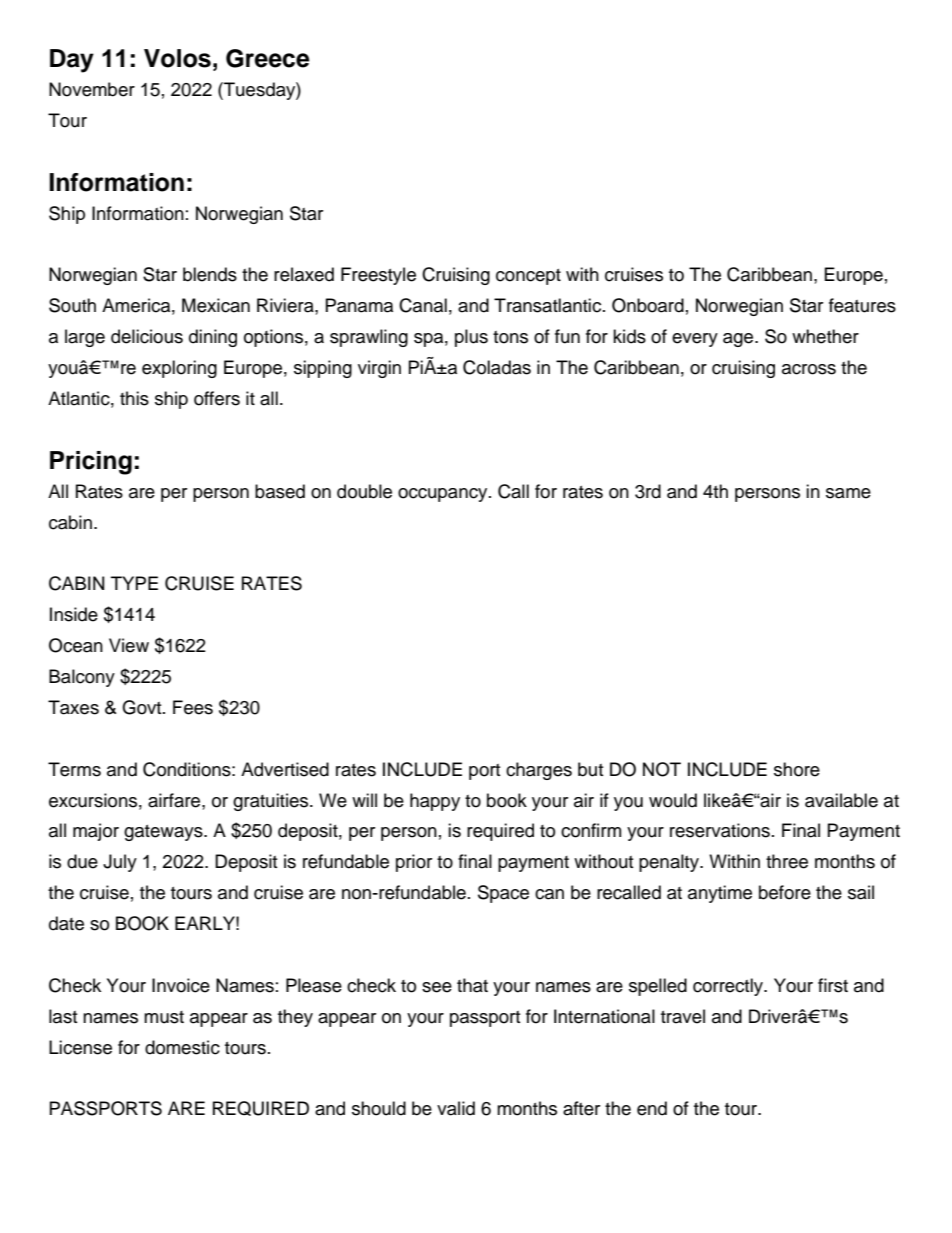 This screenshot has width=952, height=1233. What do you see at coordinates (862, 305) in the screenshot?
I see `features` at bounding box center [862, 305].
